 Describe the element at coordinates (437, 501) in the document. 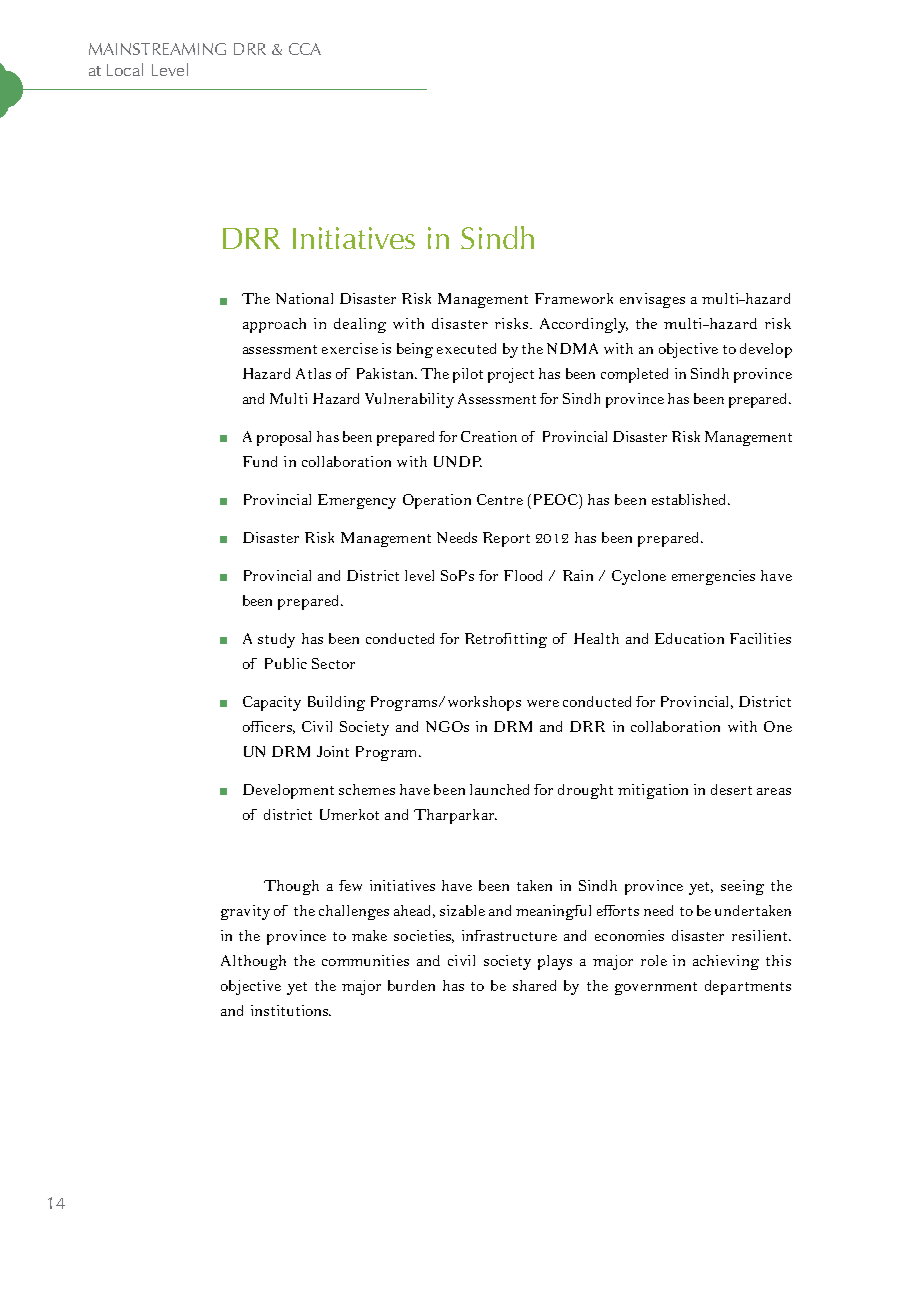

I see `Operation` at that location.
